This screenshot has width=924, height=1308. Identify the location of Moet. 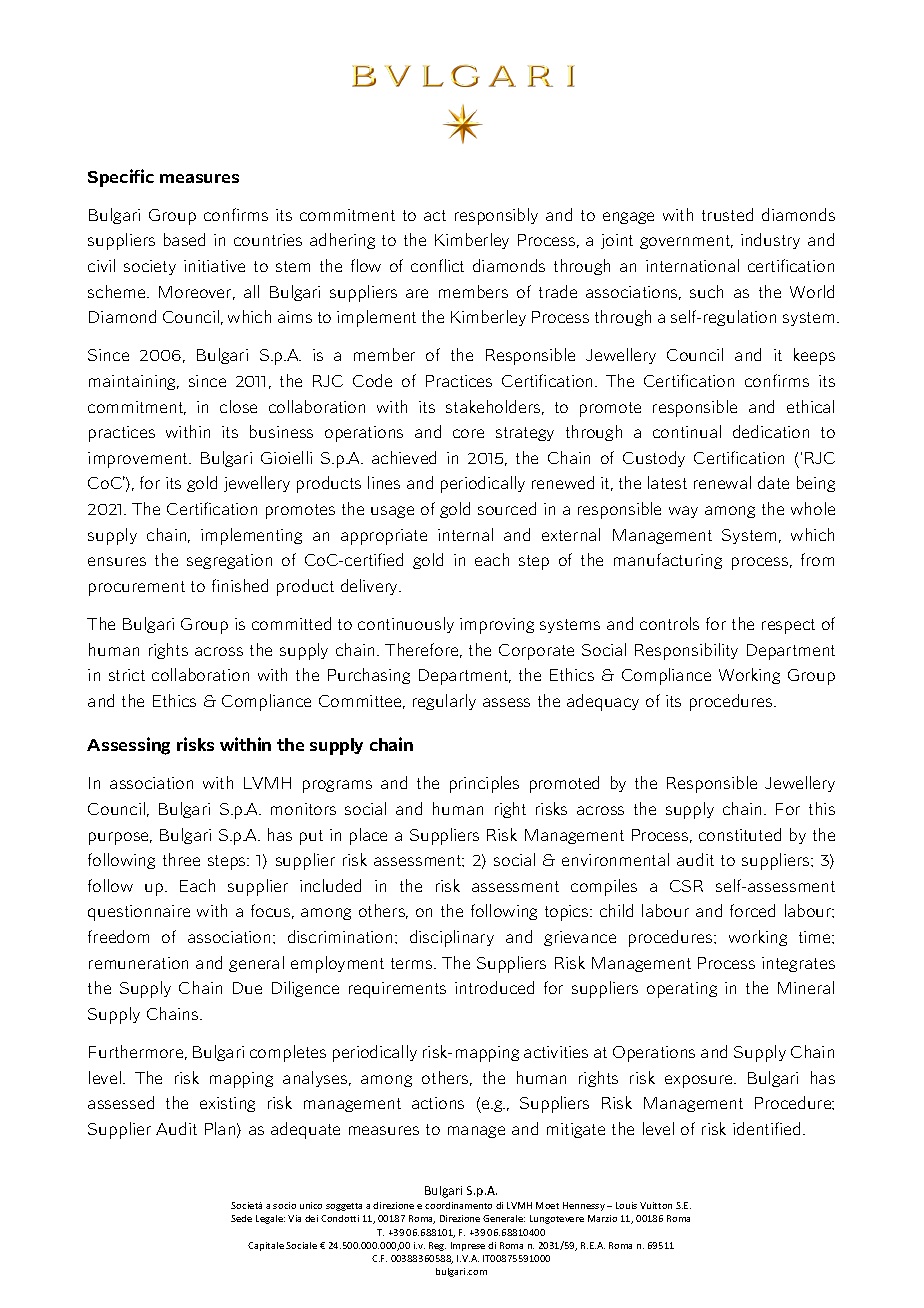
(547, 1205).
